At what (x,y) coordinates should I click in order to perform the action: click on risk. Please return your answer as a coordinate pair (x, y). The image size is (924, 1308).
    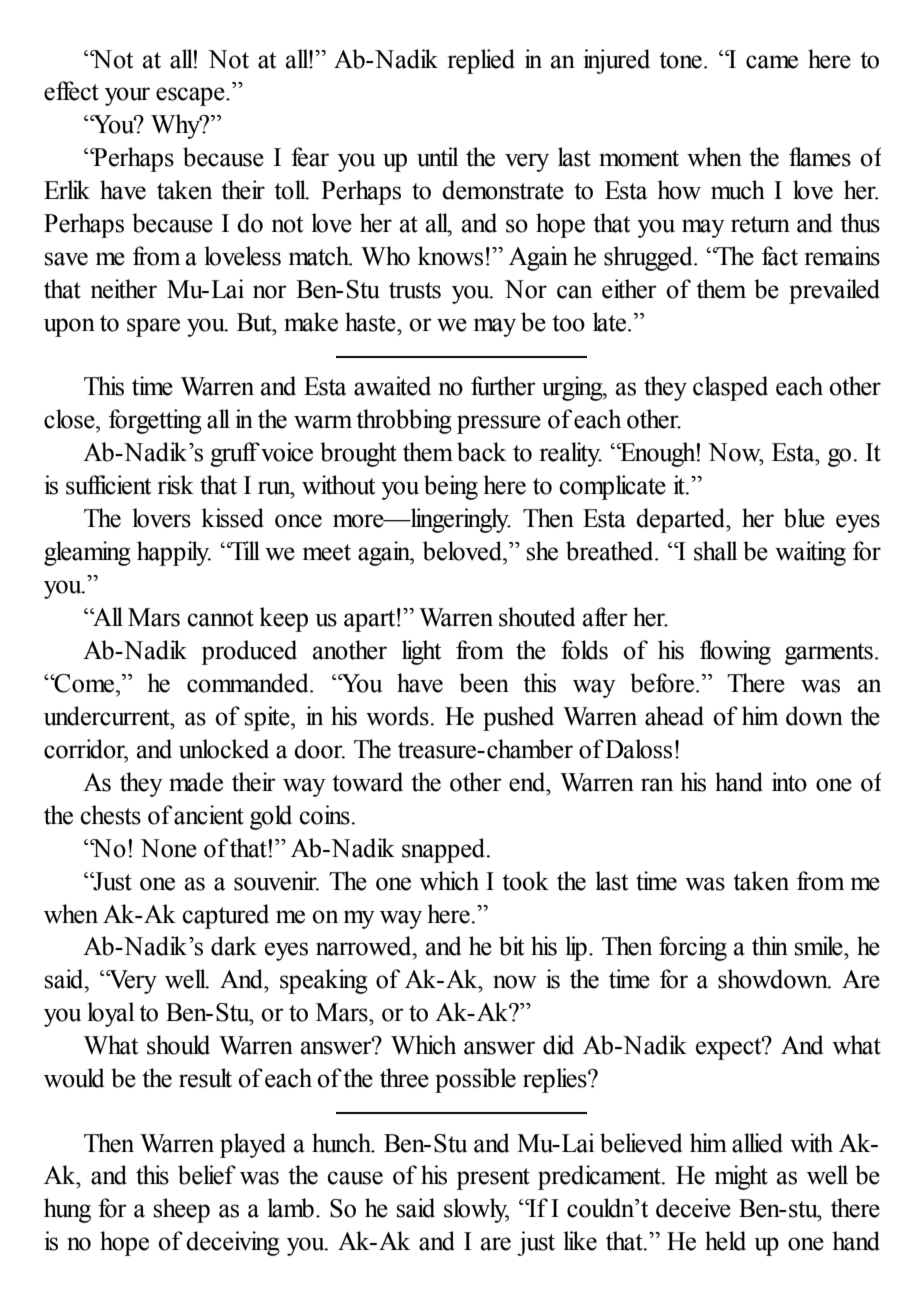
    Looking at the image, I should click on (176, 485).
